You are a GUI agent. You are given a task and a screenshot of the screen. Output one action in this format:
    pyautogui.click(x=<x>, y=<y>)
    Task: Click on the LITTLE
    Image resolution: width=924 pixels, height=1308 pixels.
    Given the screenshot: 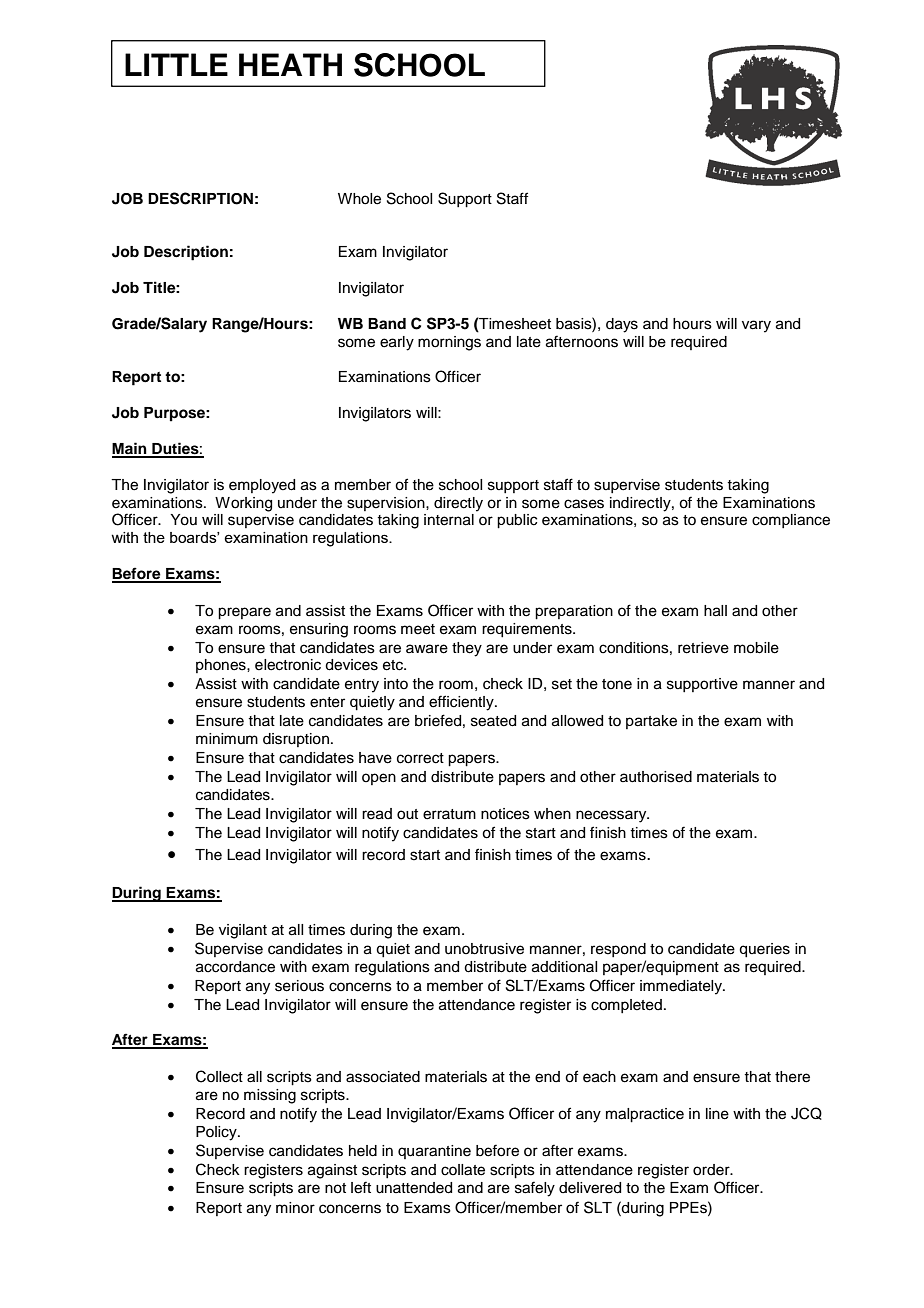 What is the action you would take?
    pyautogui.click(x=176, y=64)
